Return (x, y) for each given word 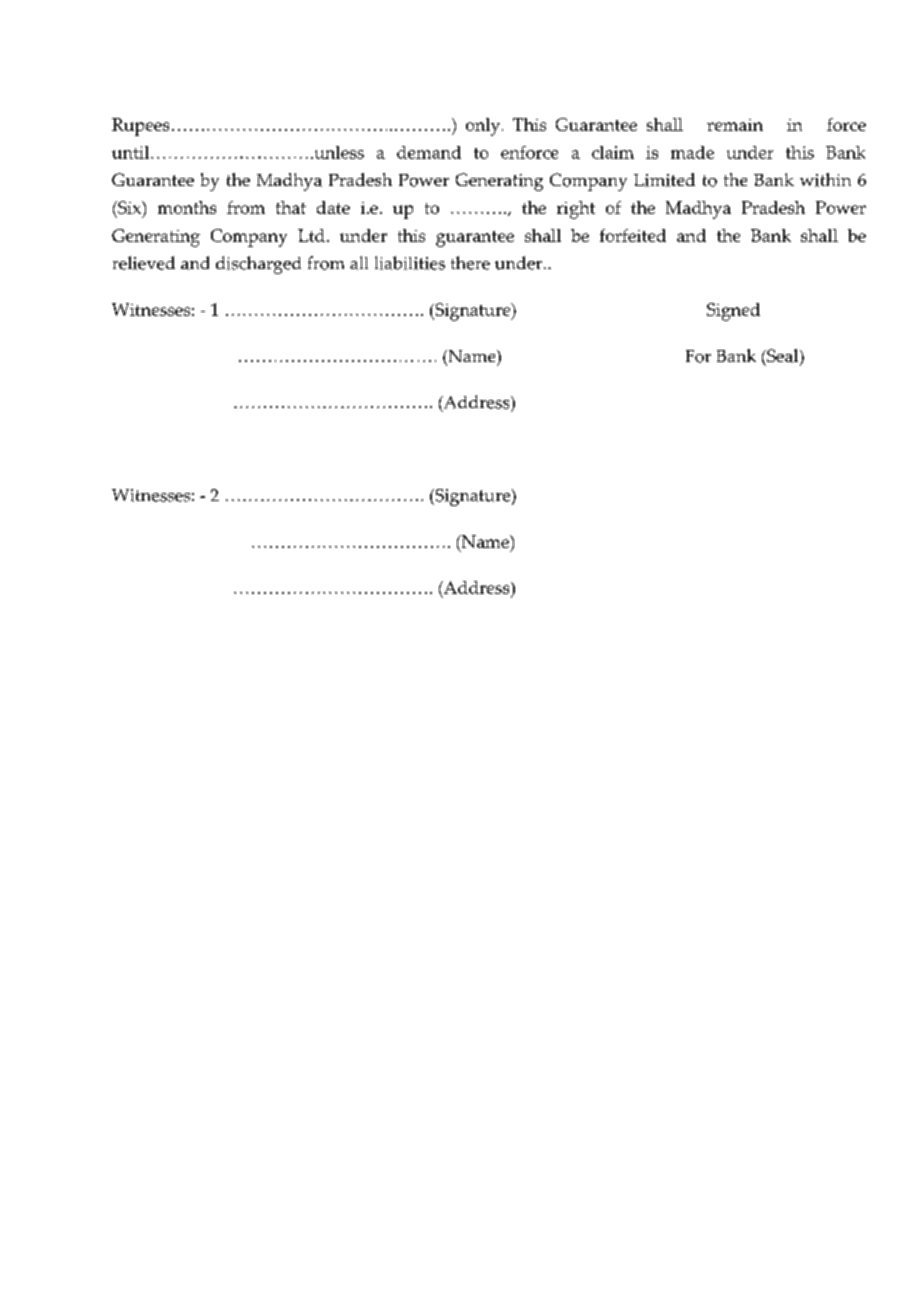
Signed (733, 312)
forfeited (633, 235)
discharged (258, 265)
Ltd (311, 235)
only (483, 127)
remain (735, 125)
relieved (144, 263)
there (470, 263)
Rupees (140, 127)
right (576, 210)
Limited (664, 180)
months (187, 207)
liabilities (410, 263)
